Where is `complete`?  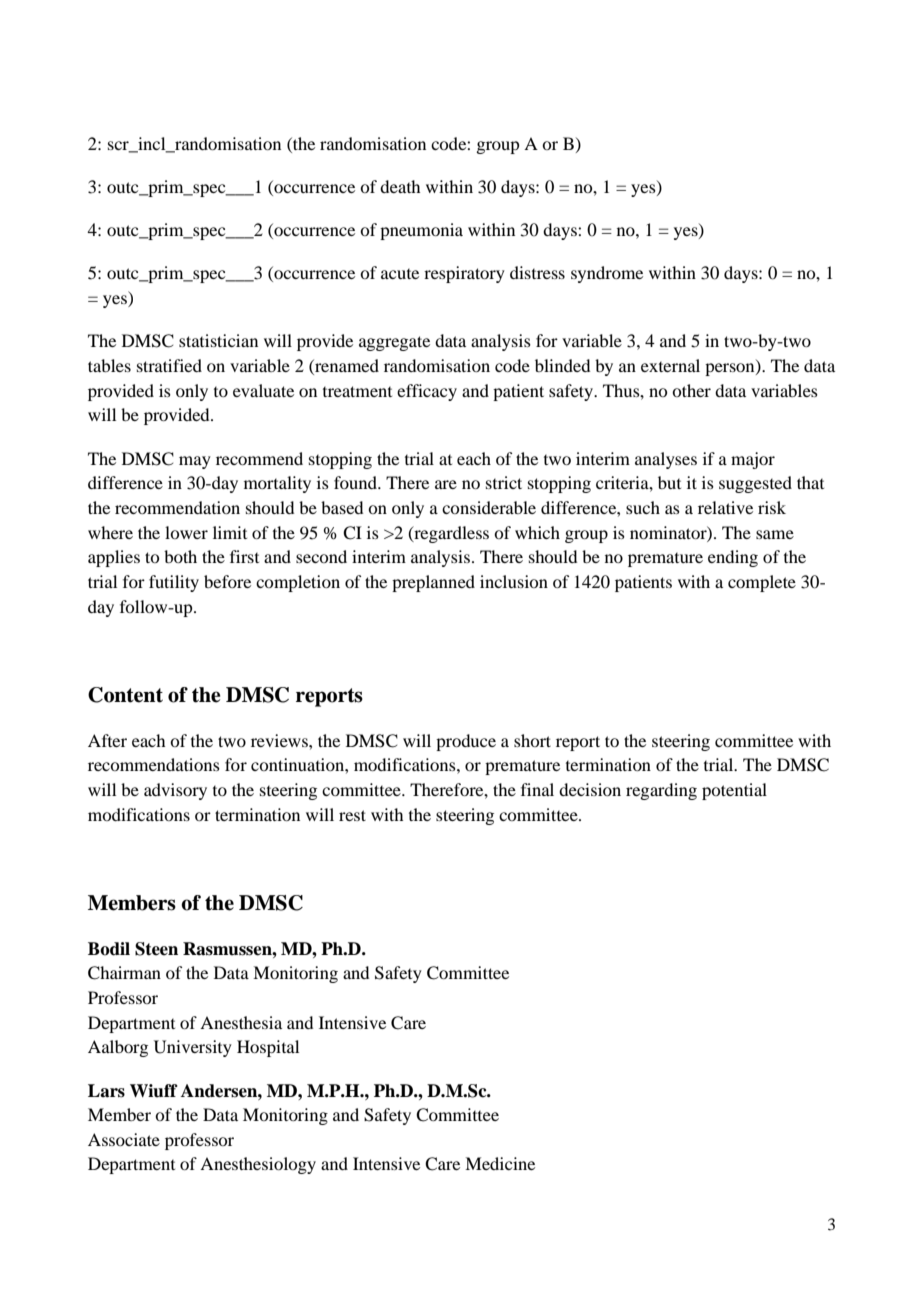 complete is located at coordinates (762, 583).
